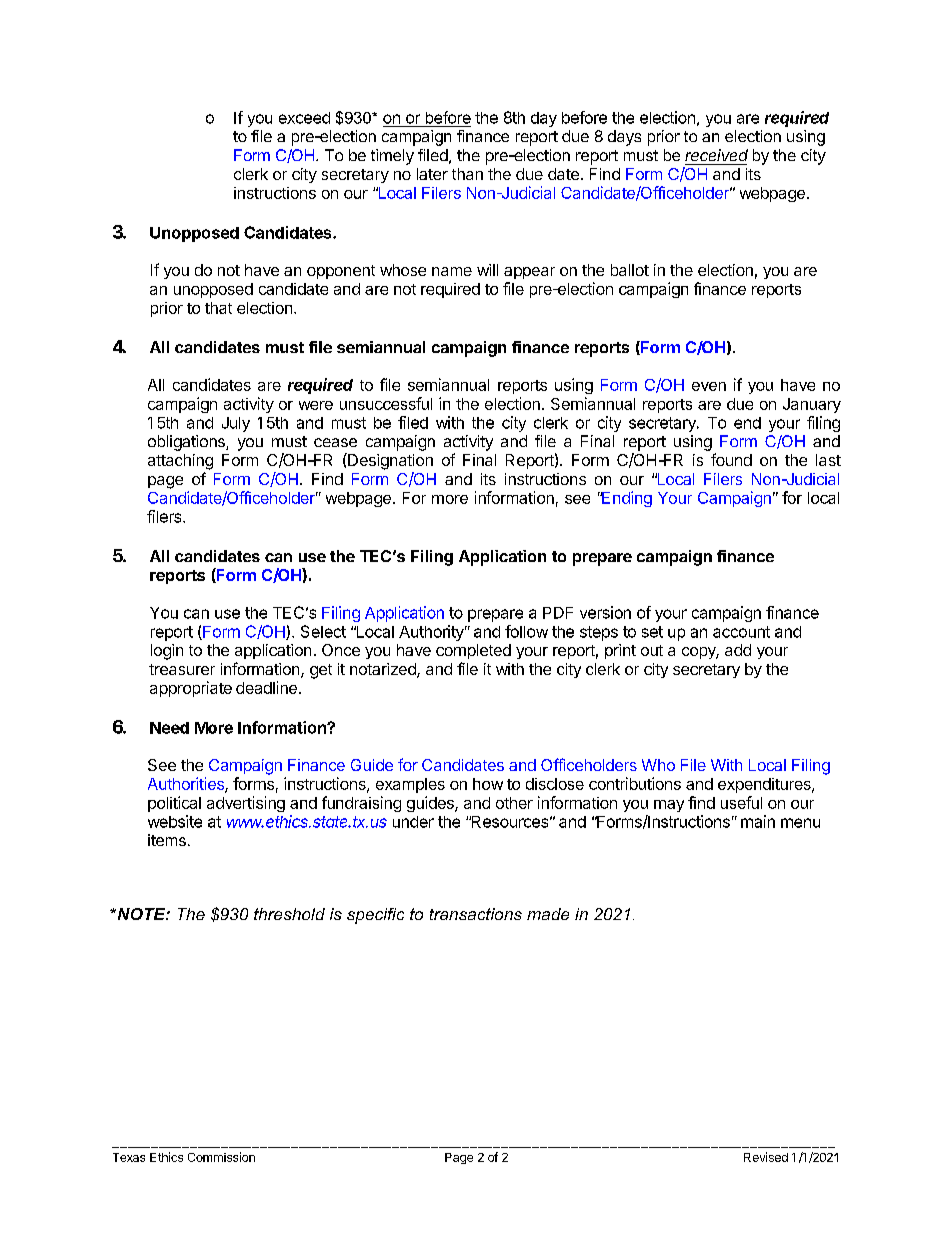 The image size is (952, 1233). What do you see at coordinates (236, 424) in the document?
I see `July` at bounding box center [236, 424].
